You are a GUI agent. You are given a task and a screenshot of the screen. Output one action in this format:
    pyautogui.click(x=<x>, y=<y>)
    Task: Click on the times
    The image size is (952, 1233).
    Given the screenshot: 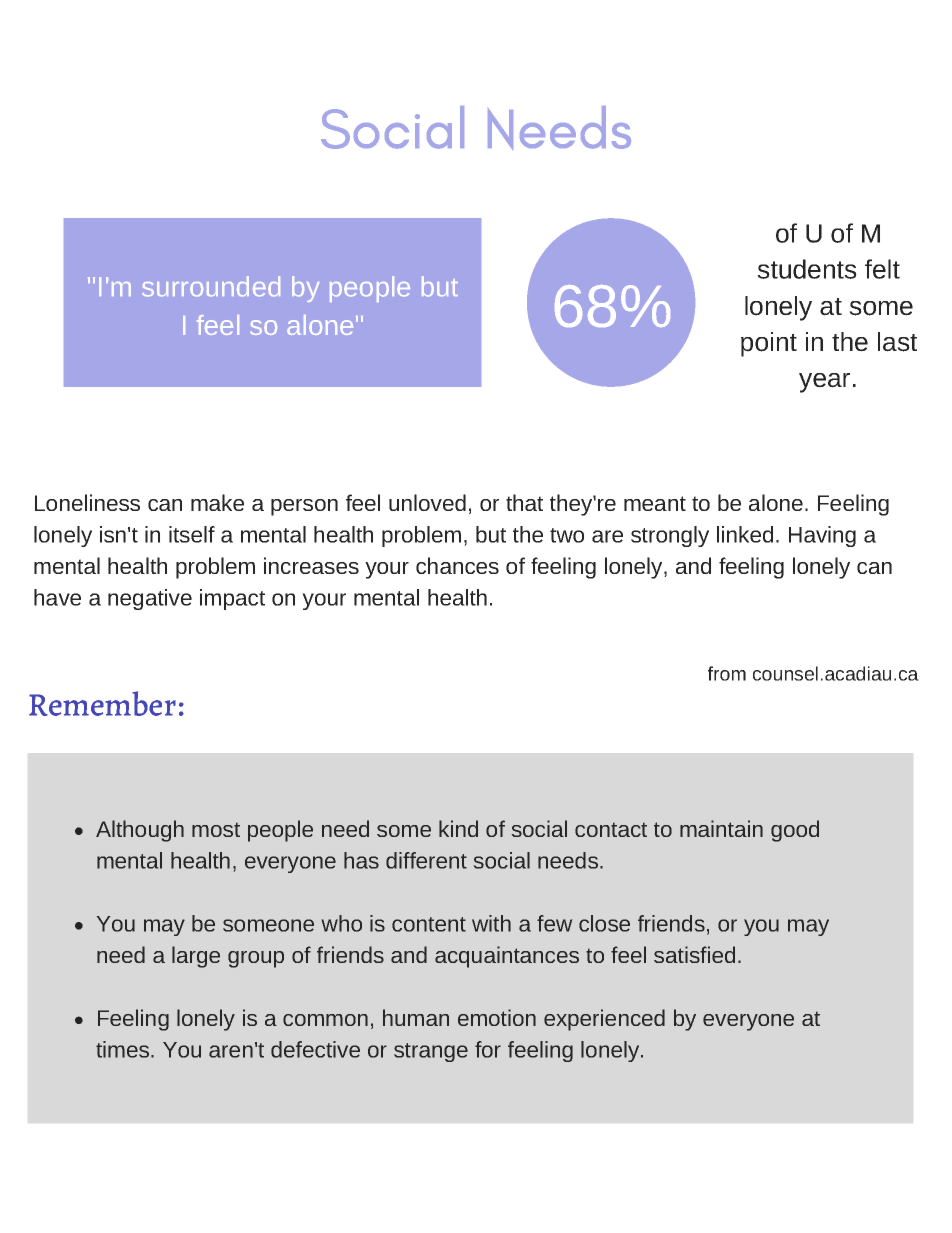 What is the action you would take?
    pyautogui.click(x=124, y=1049)
